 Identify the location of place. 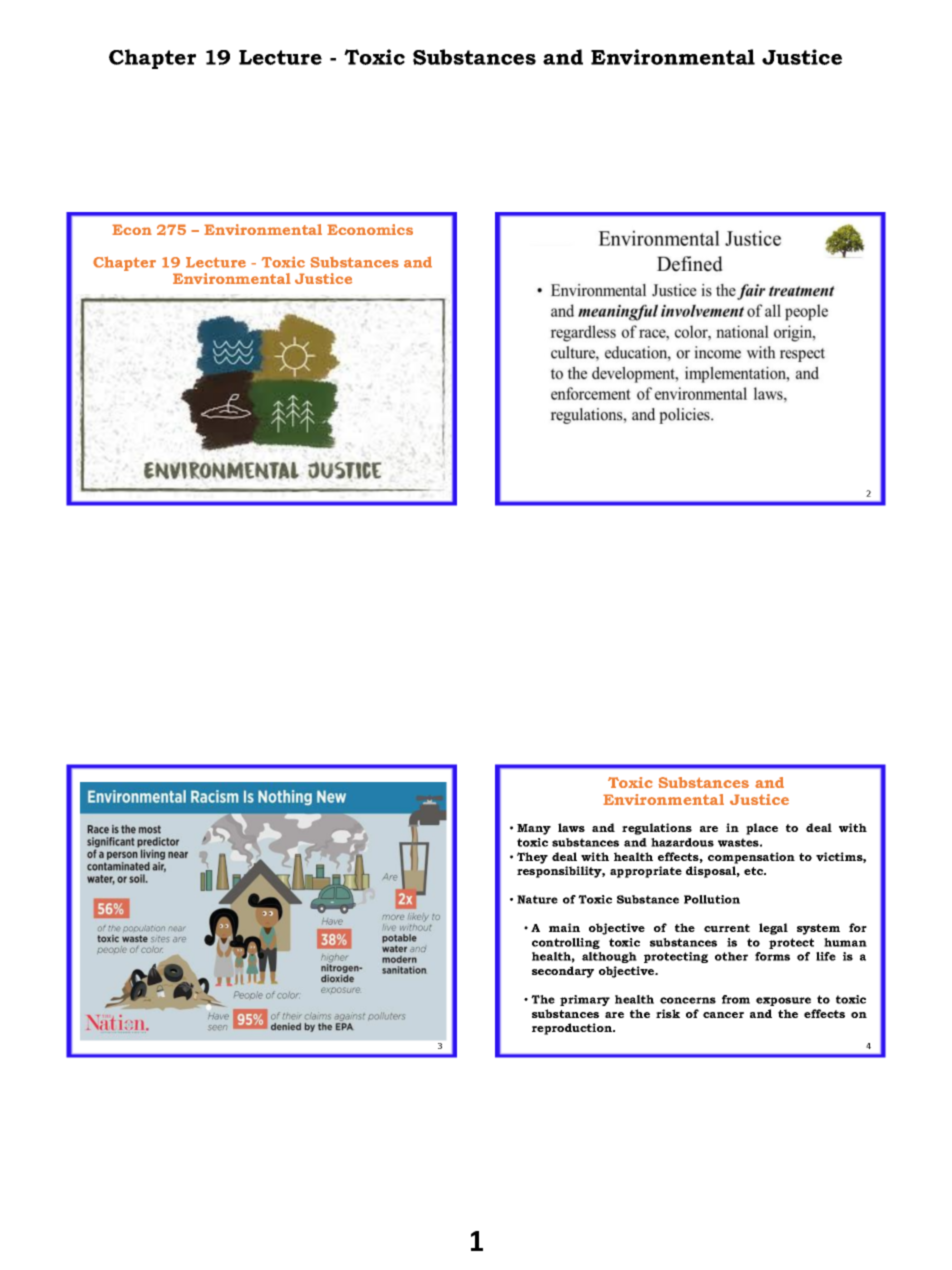
(762, 829).
